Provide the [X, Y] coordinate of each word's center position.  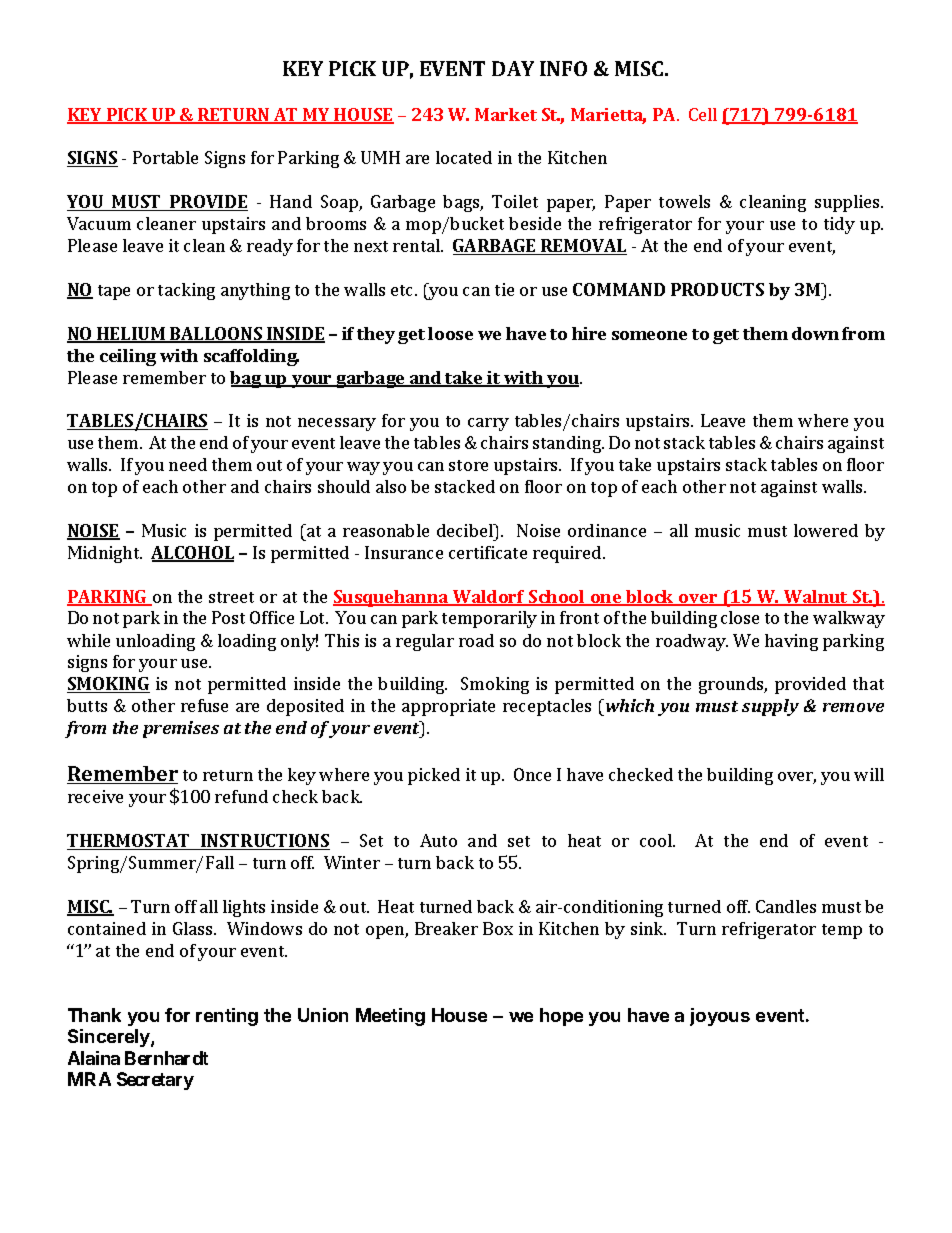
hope [561, 1017]
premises [181, 729]
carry [488, 424]
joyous [720, 1017]
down [815, 333]
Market [506, 114]
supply [770, 707]
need [188, 464]
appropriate [448, 707]
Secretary [155, 1081]
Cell [703, 114]
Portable [165, 157]
